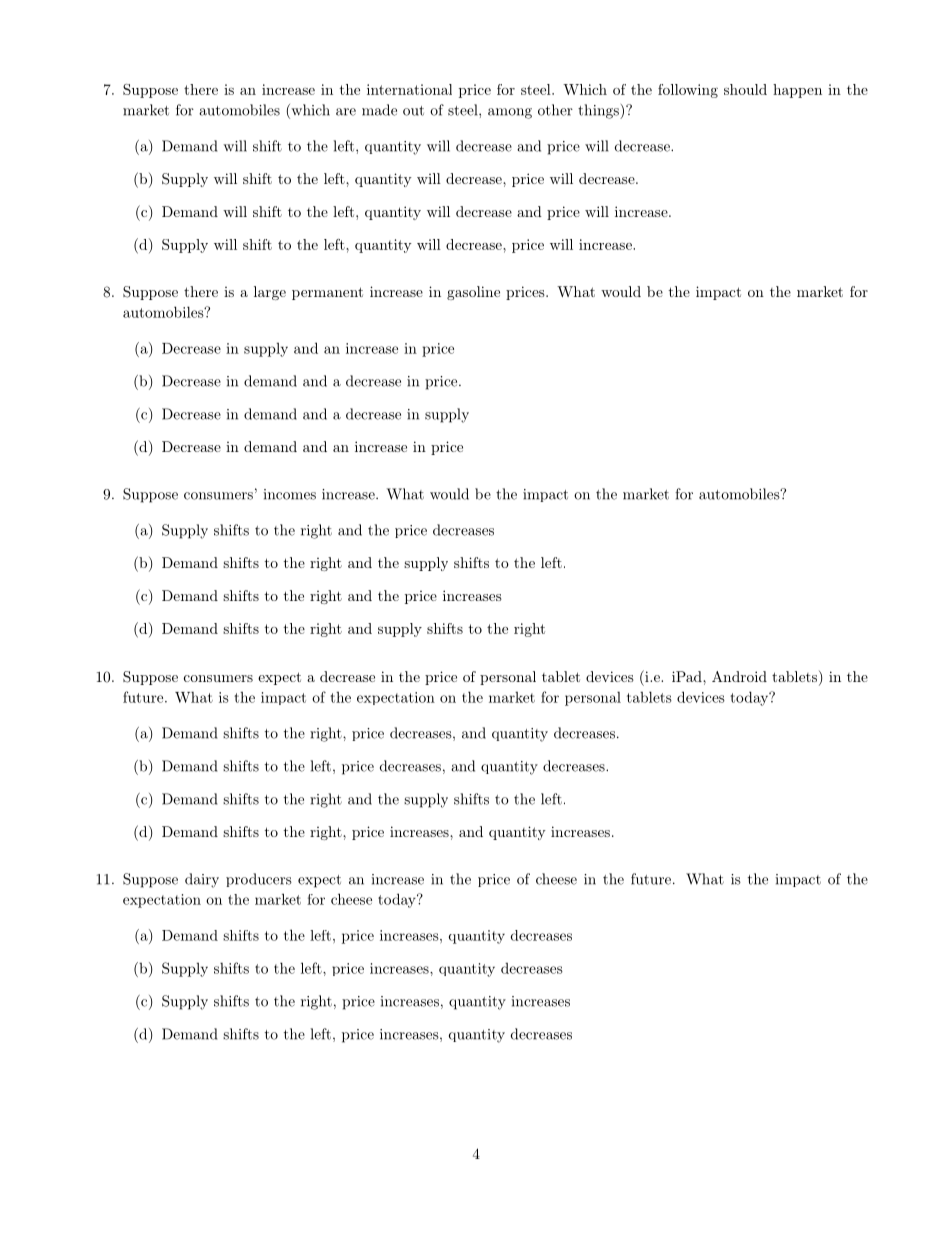 This document has width=952, height=1233. Describe the element at coordinates (599, 111) in the document. I see `things` at that location.
